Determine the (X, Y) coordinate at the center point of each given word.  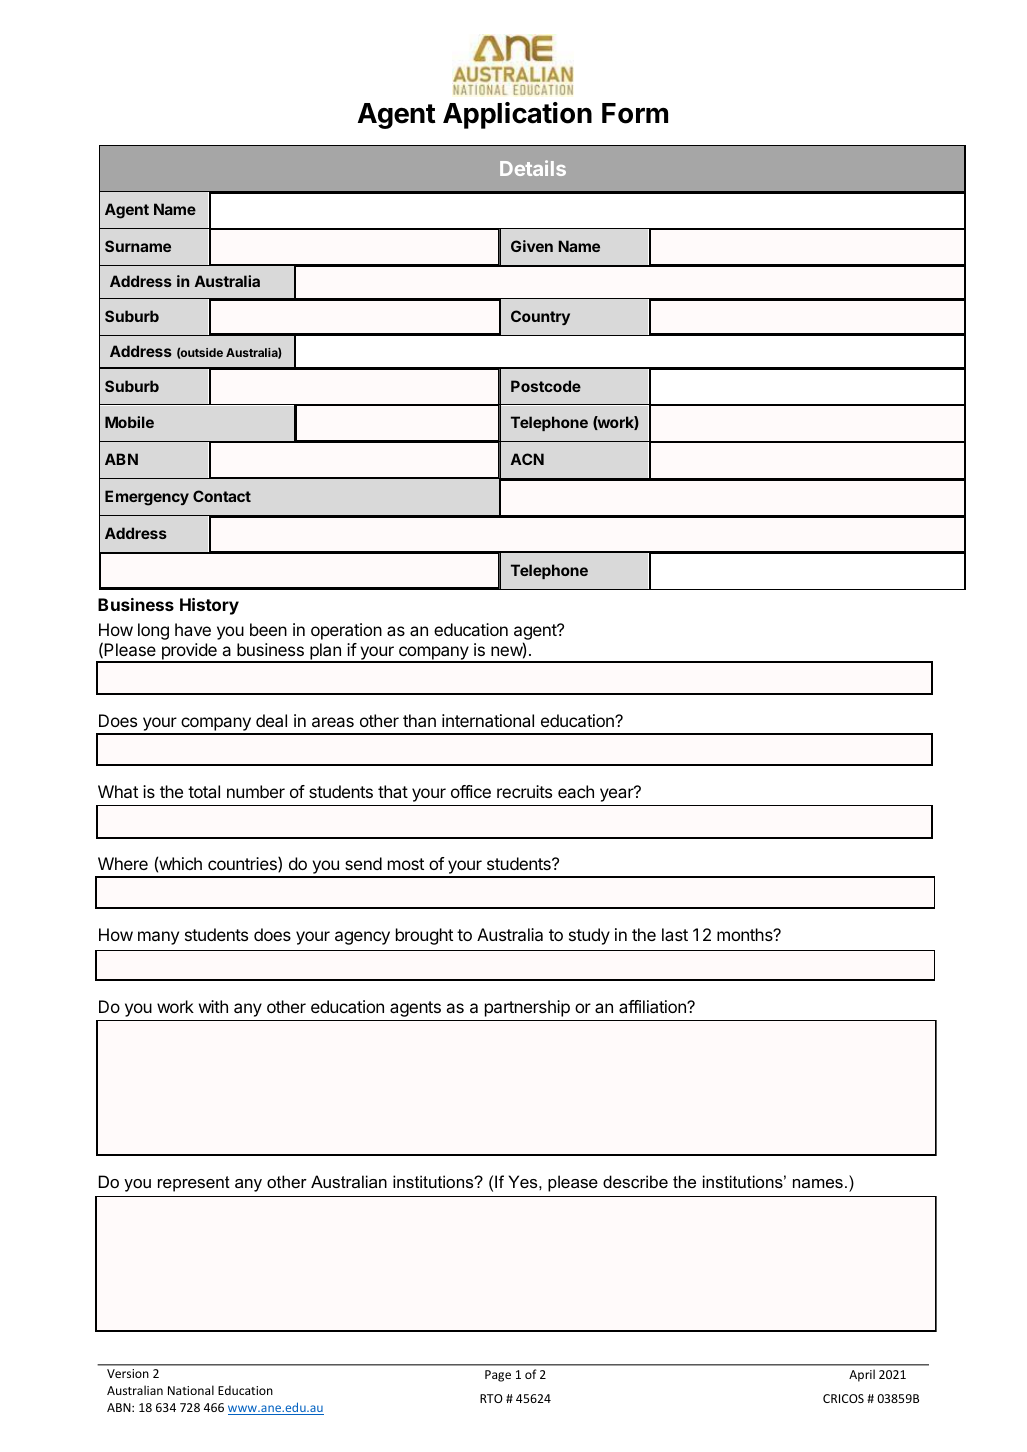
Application (517, 115)
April (862, 1375)
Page (498, 1376)
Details (533, 168)
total (204, 791)
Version (128, 1373)
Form (635, 113)
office (471, 791)
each (576, 791)
